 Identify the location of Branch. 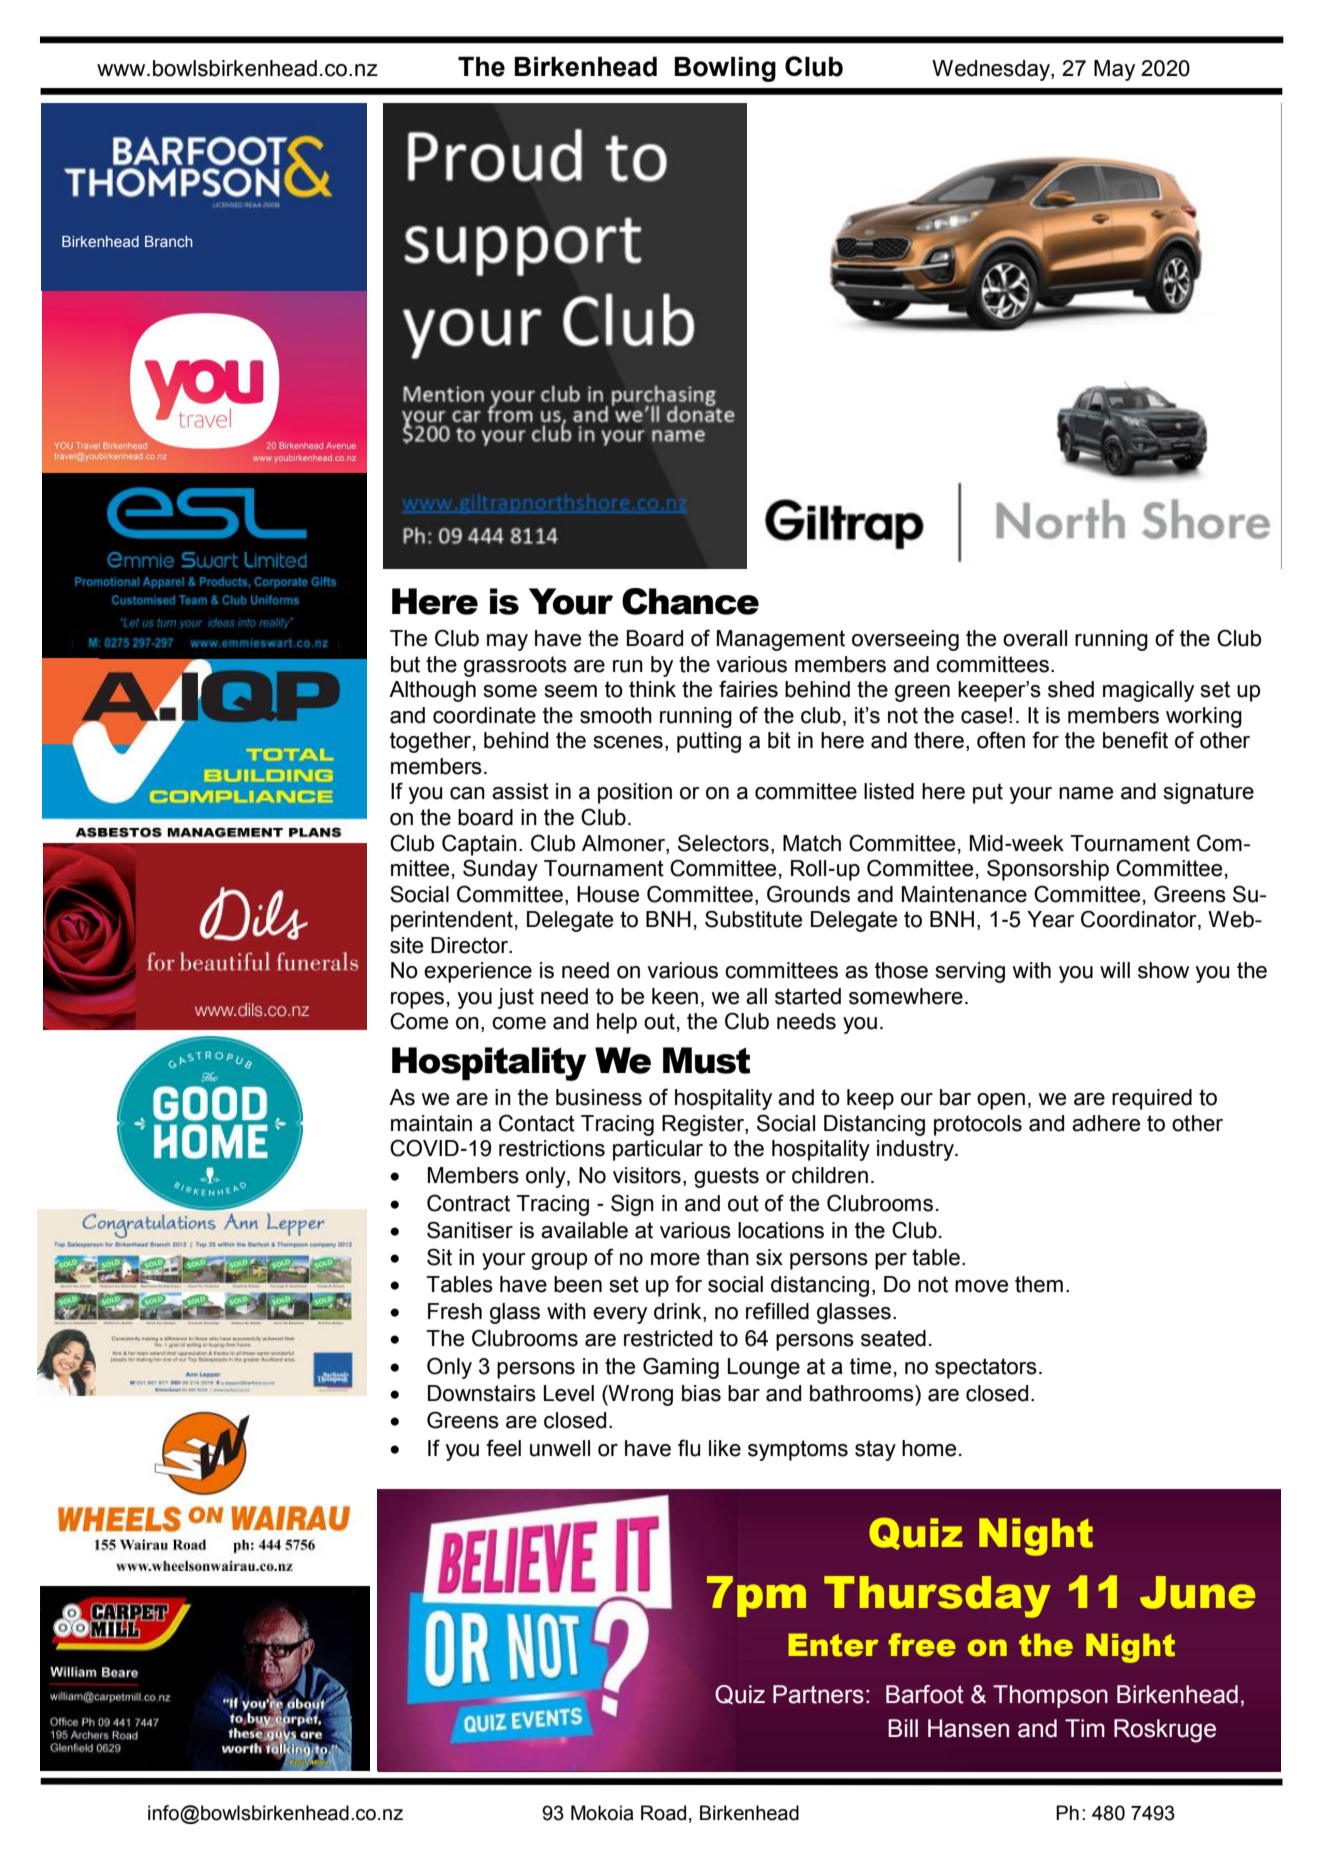
(169, 241).
